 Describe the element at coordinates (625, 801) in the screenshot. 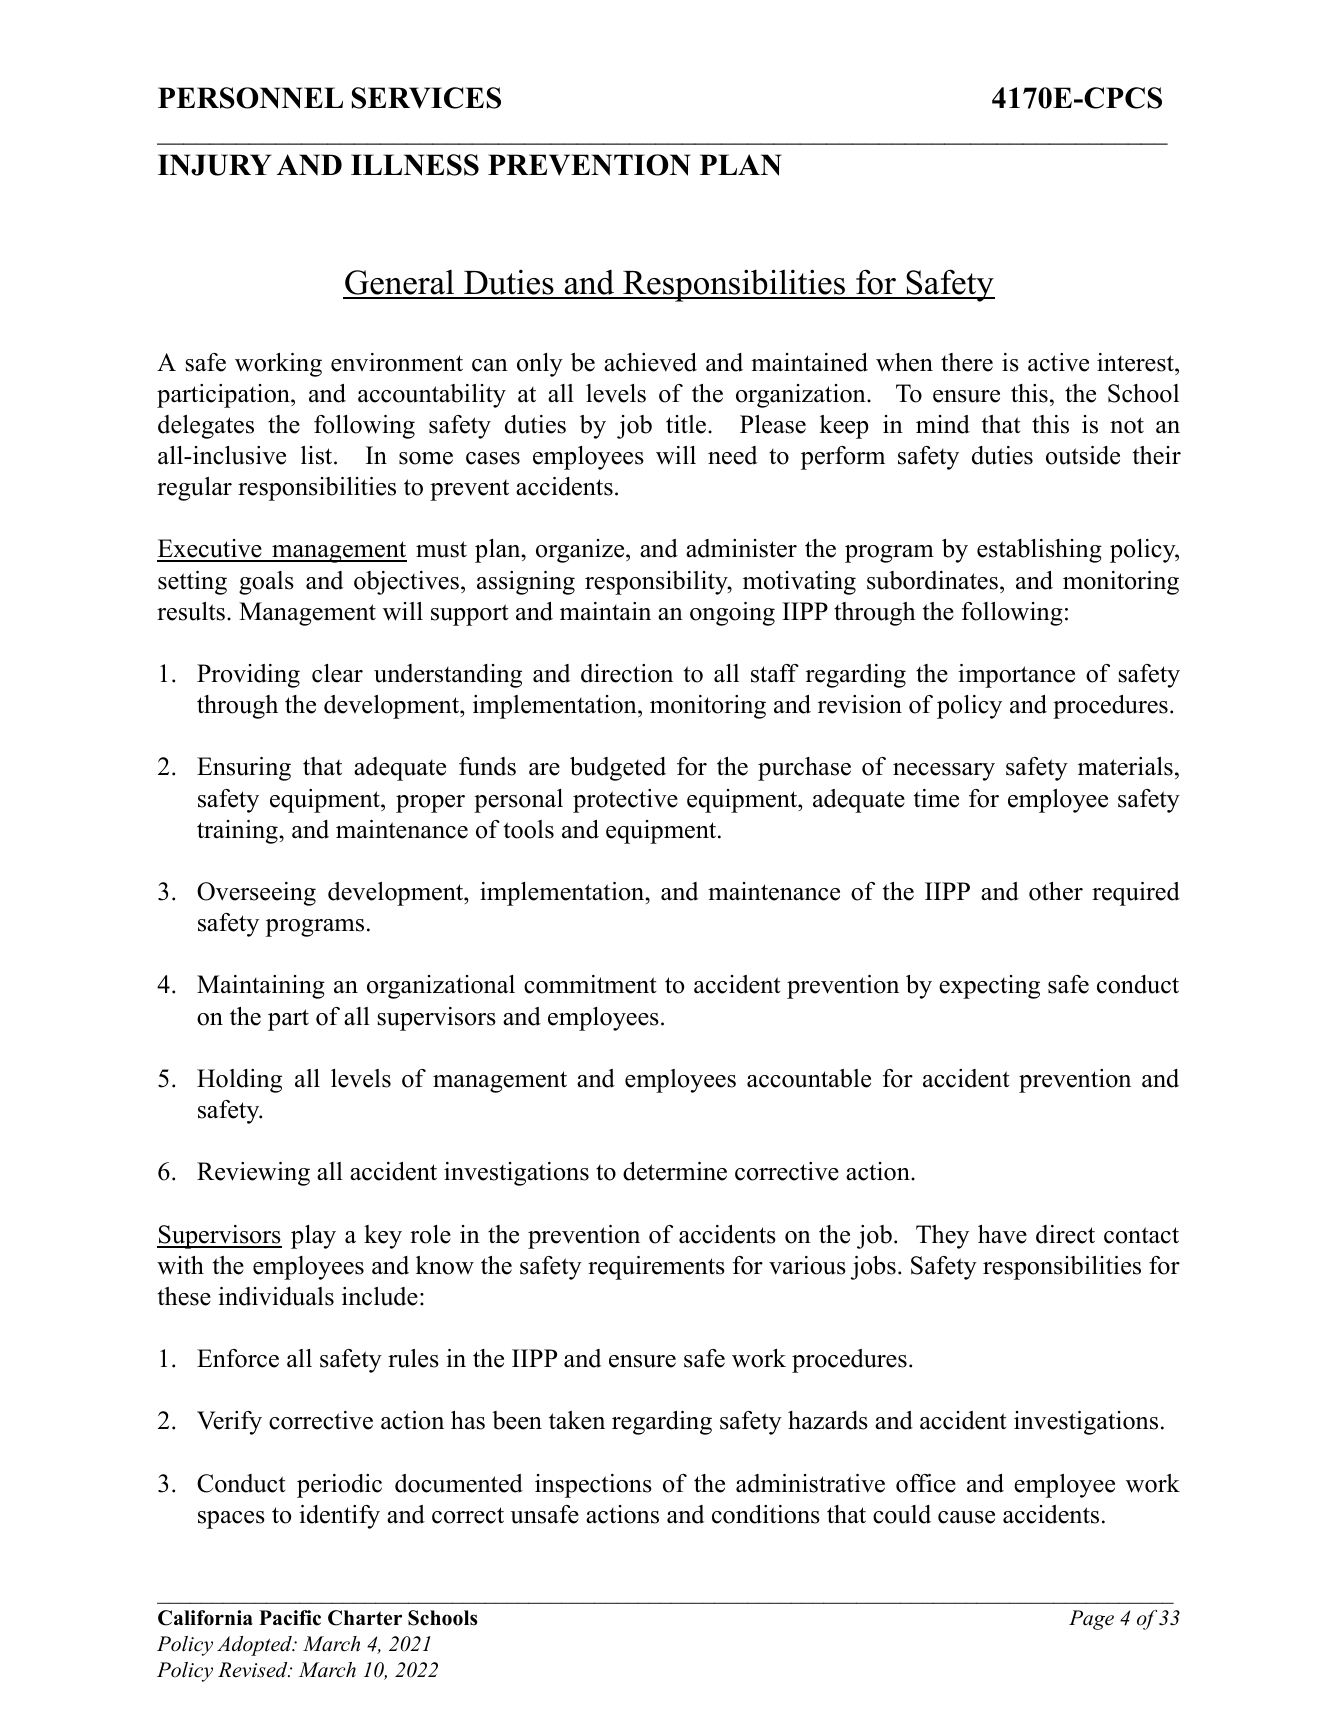

I see `protective` at that location.
